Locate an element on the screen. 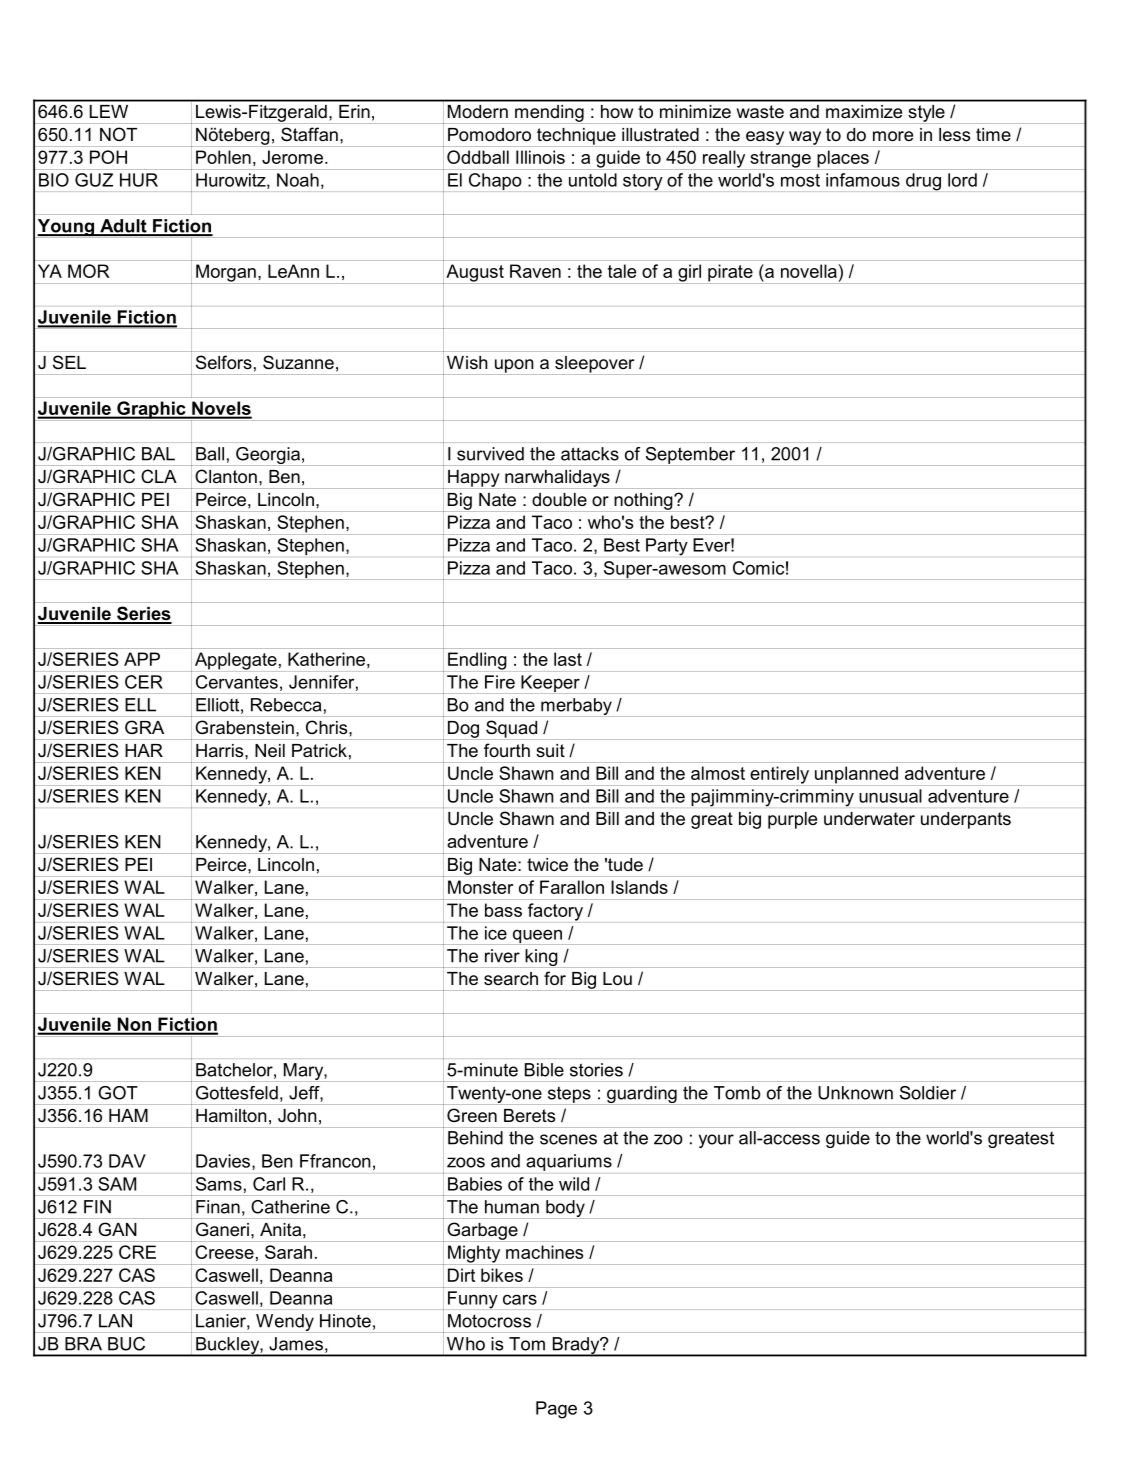  Adult is located at coordinates (123, 227).
